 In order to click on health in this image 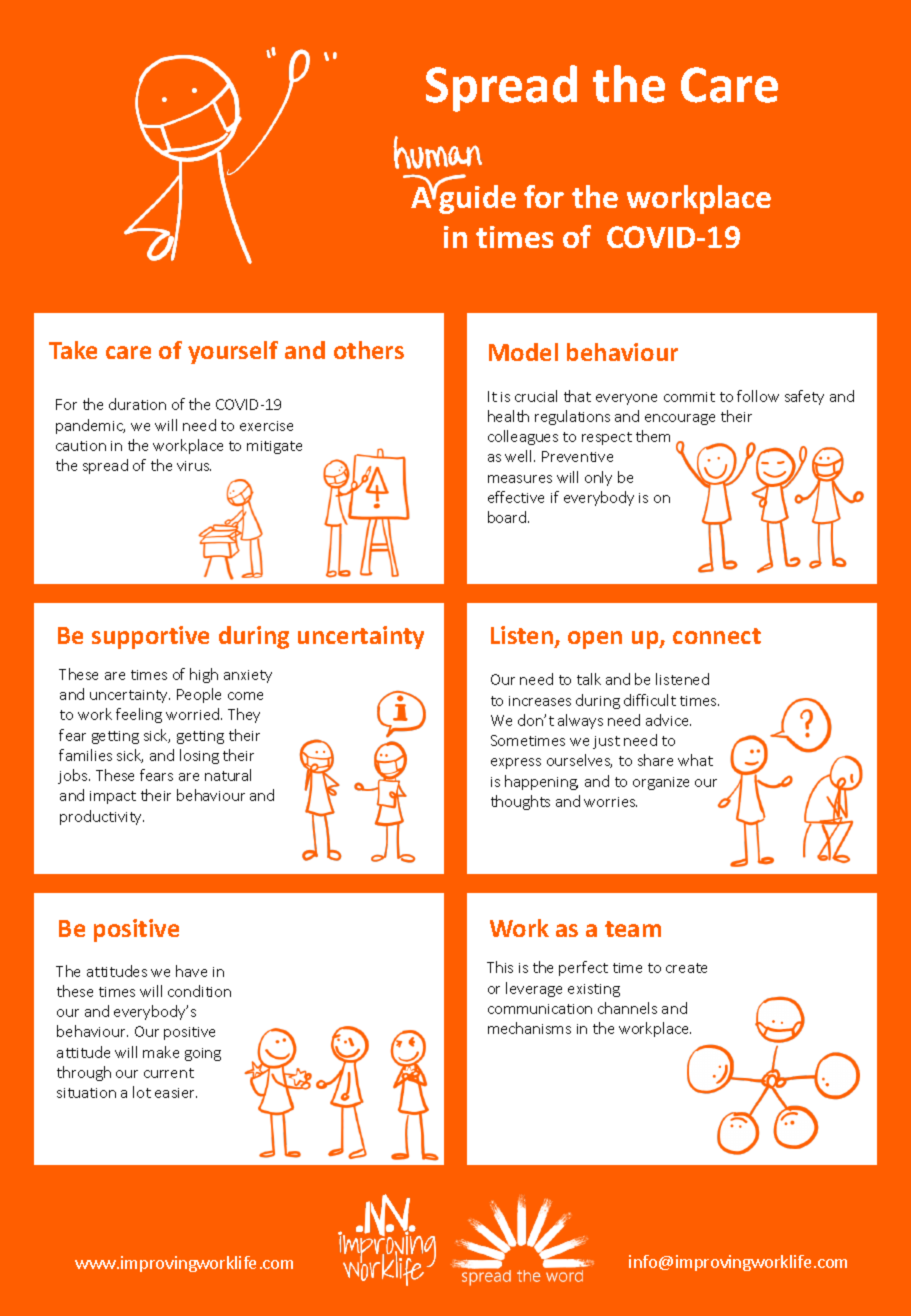, I will do `click(508, 416)`.
